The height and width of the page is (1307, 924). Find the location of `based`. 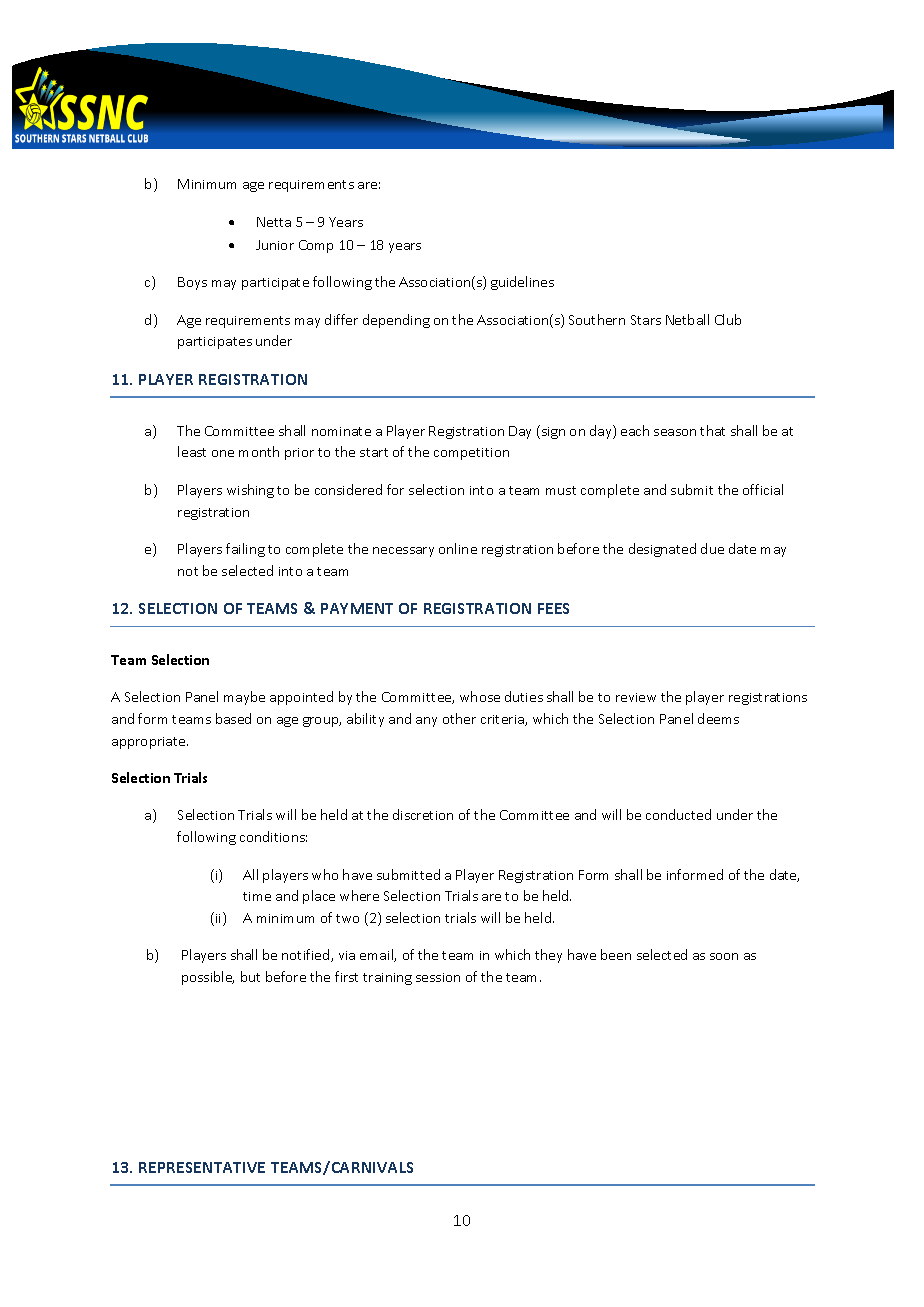

based is located at coordinates (233, 718).
